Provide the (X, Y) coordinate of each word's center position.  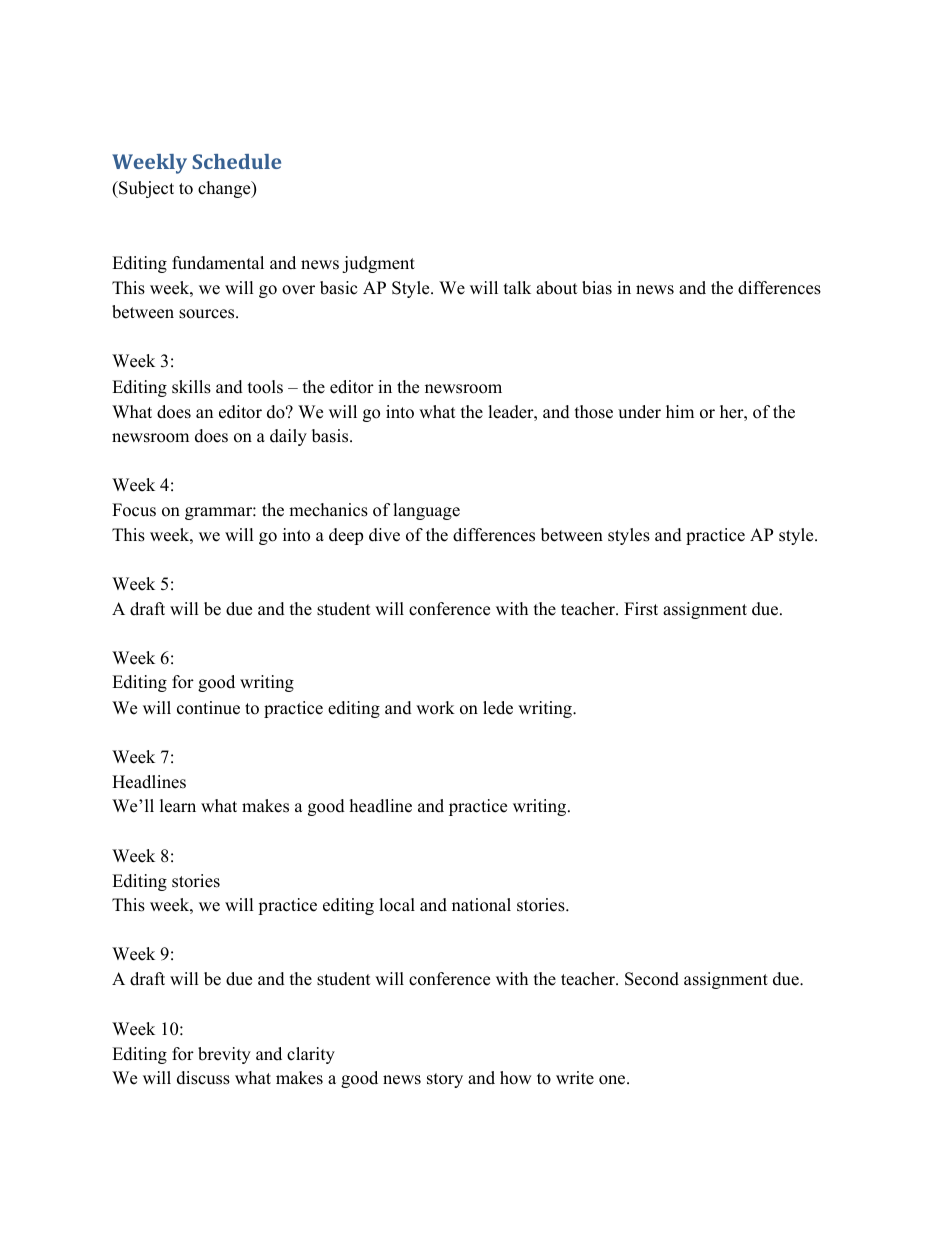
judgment (378, 264)
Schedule (236, 161)
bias (597, 288)
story (445, 1080)
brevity (224, 1055)
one (612, 1080)
